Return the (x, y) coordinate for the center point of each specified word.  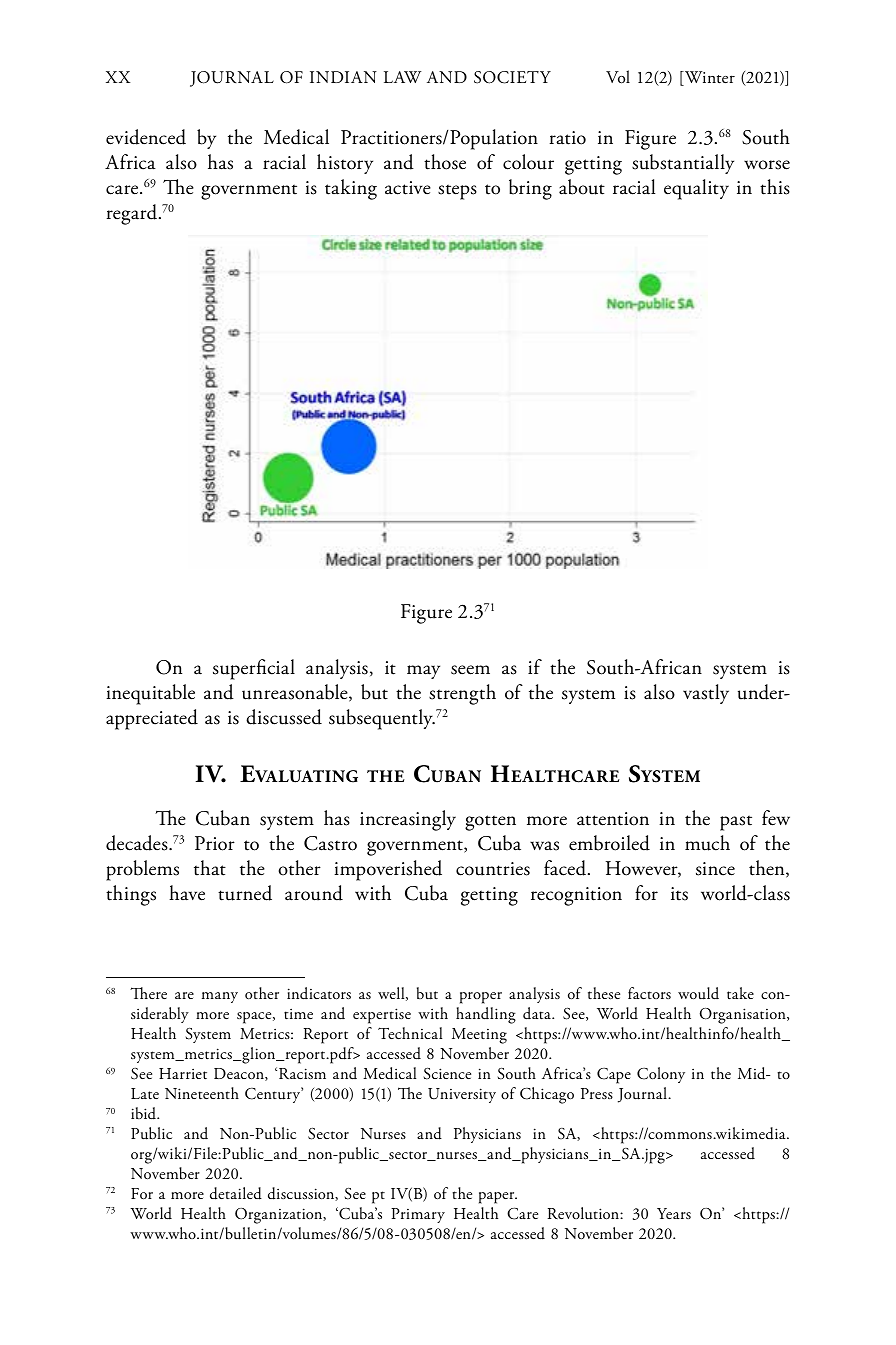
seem (470, 670)
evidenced (146, 137)
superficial (254, 669)
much (707, 843)
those (445, 162)
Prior (215, 843)
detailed (236, 1193)
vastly (706, 694)
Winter (709, 78)
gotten (490, 823)
